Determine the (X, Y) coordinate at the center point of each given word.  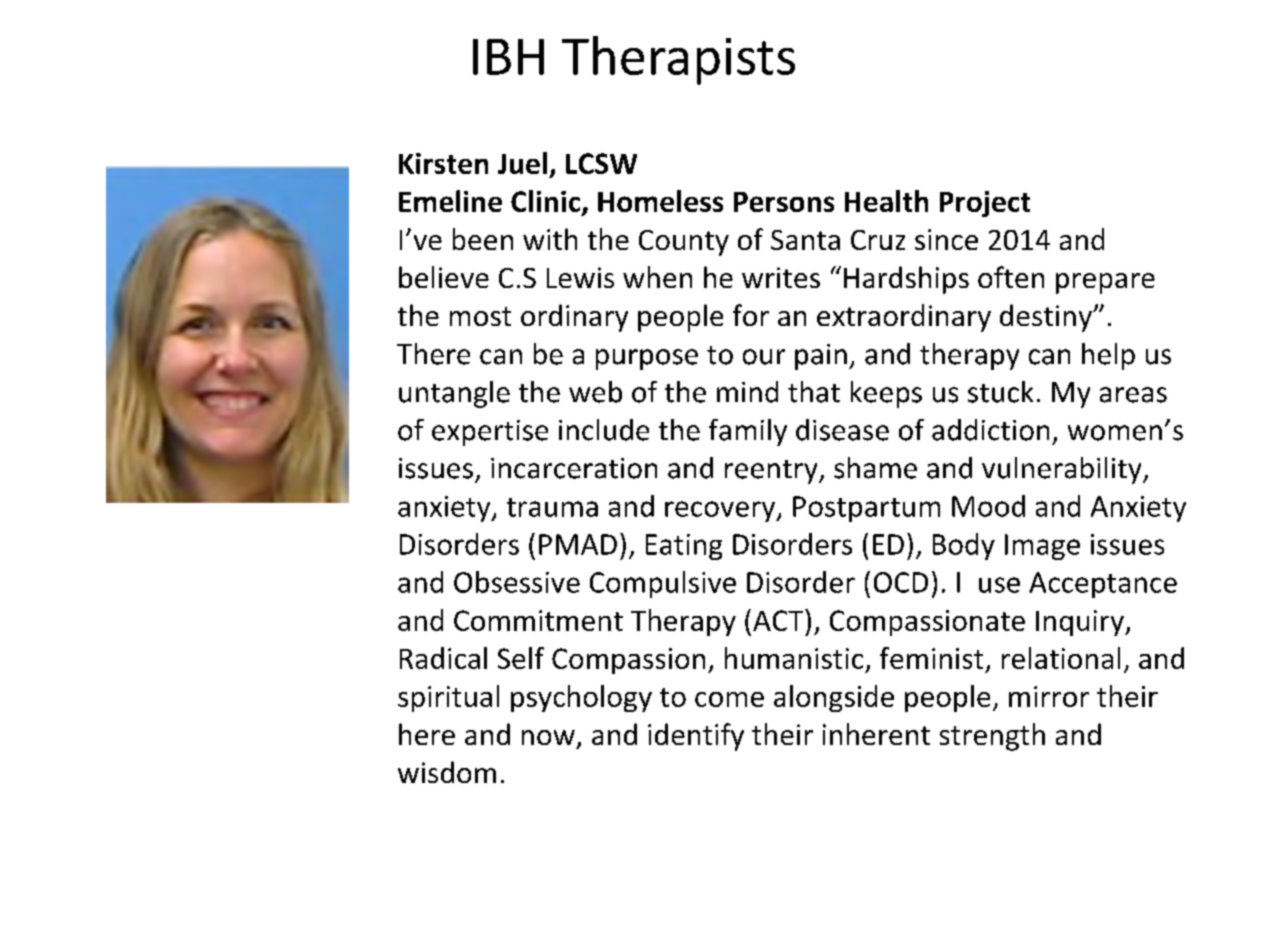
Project (985, 204)
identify (696, 737)
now (548, 737)
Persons (784, 202)
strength (992, 737)
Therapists (678, 60)
